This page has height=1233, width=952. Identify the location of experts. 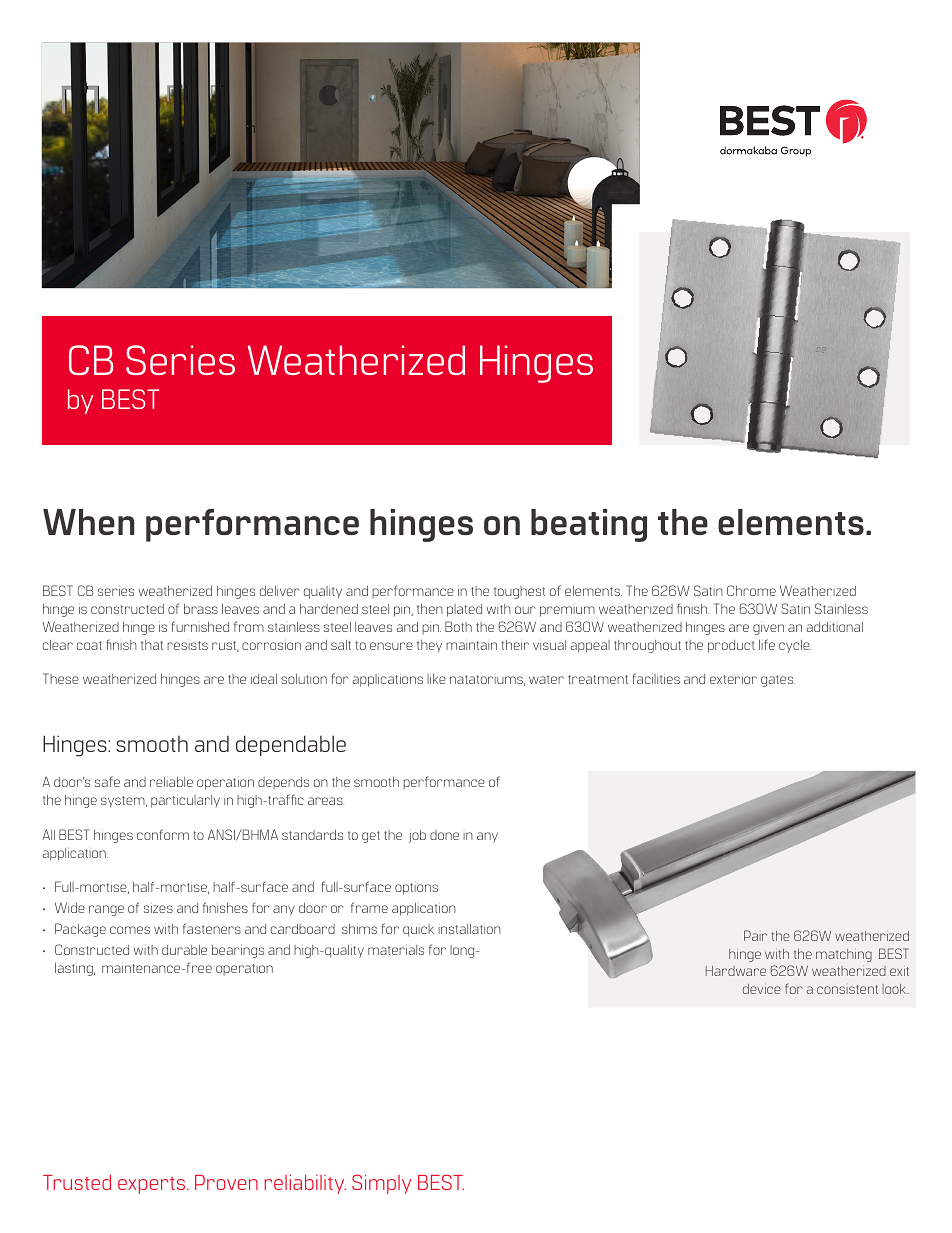
(153, 1185).
